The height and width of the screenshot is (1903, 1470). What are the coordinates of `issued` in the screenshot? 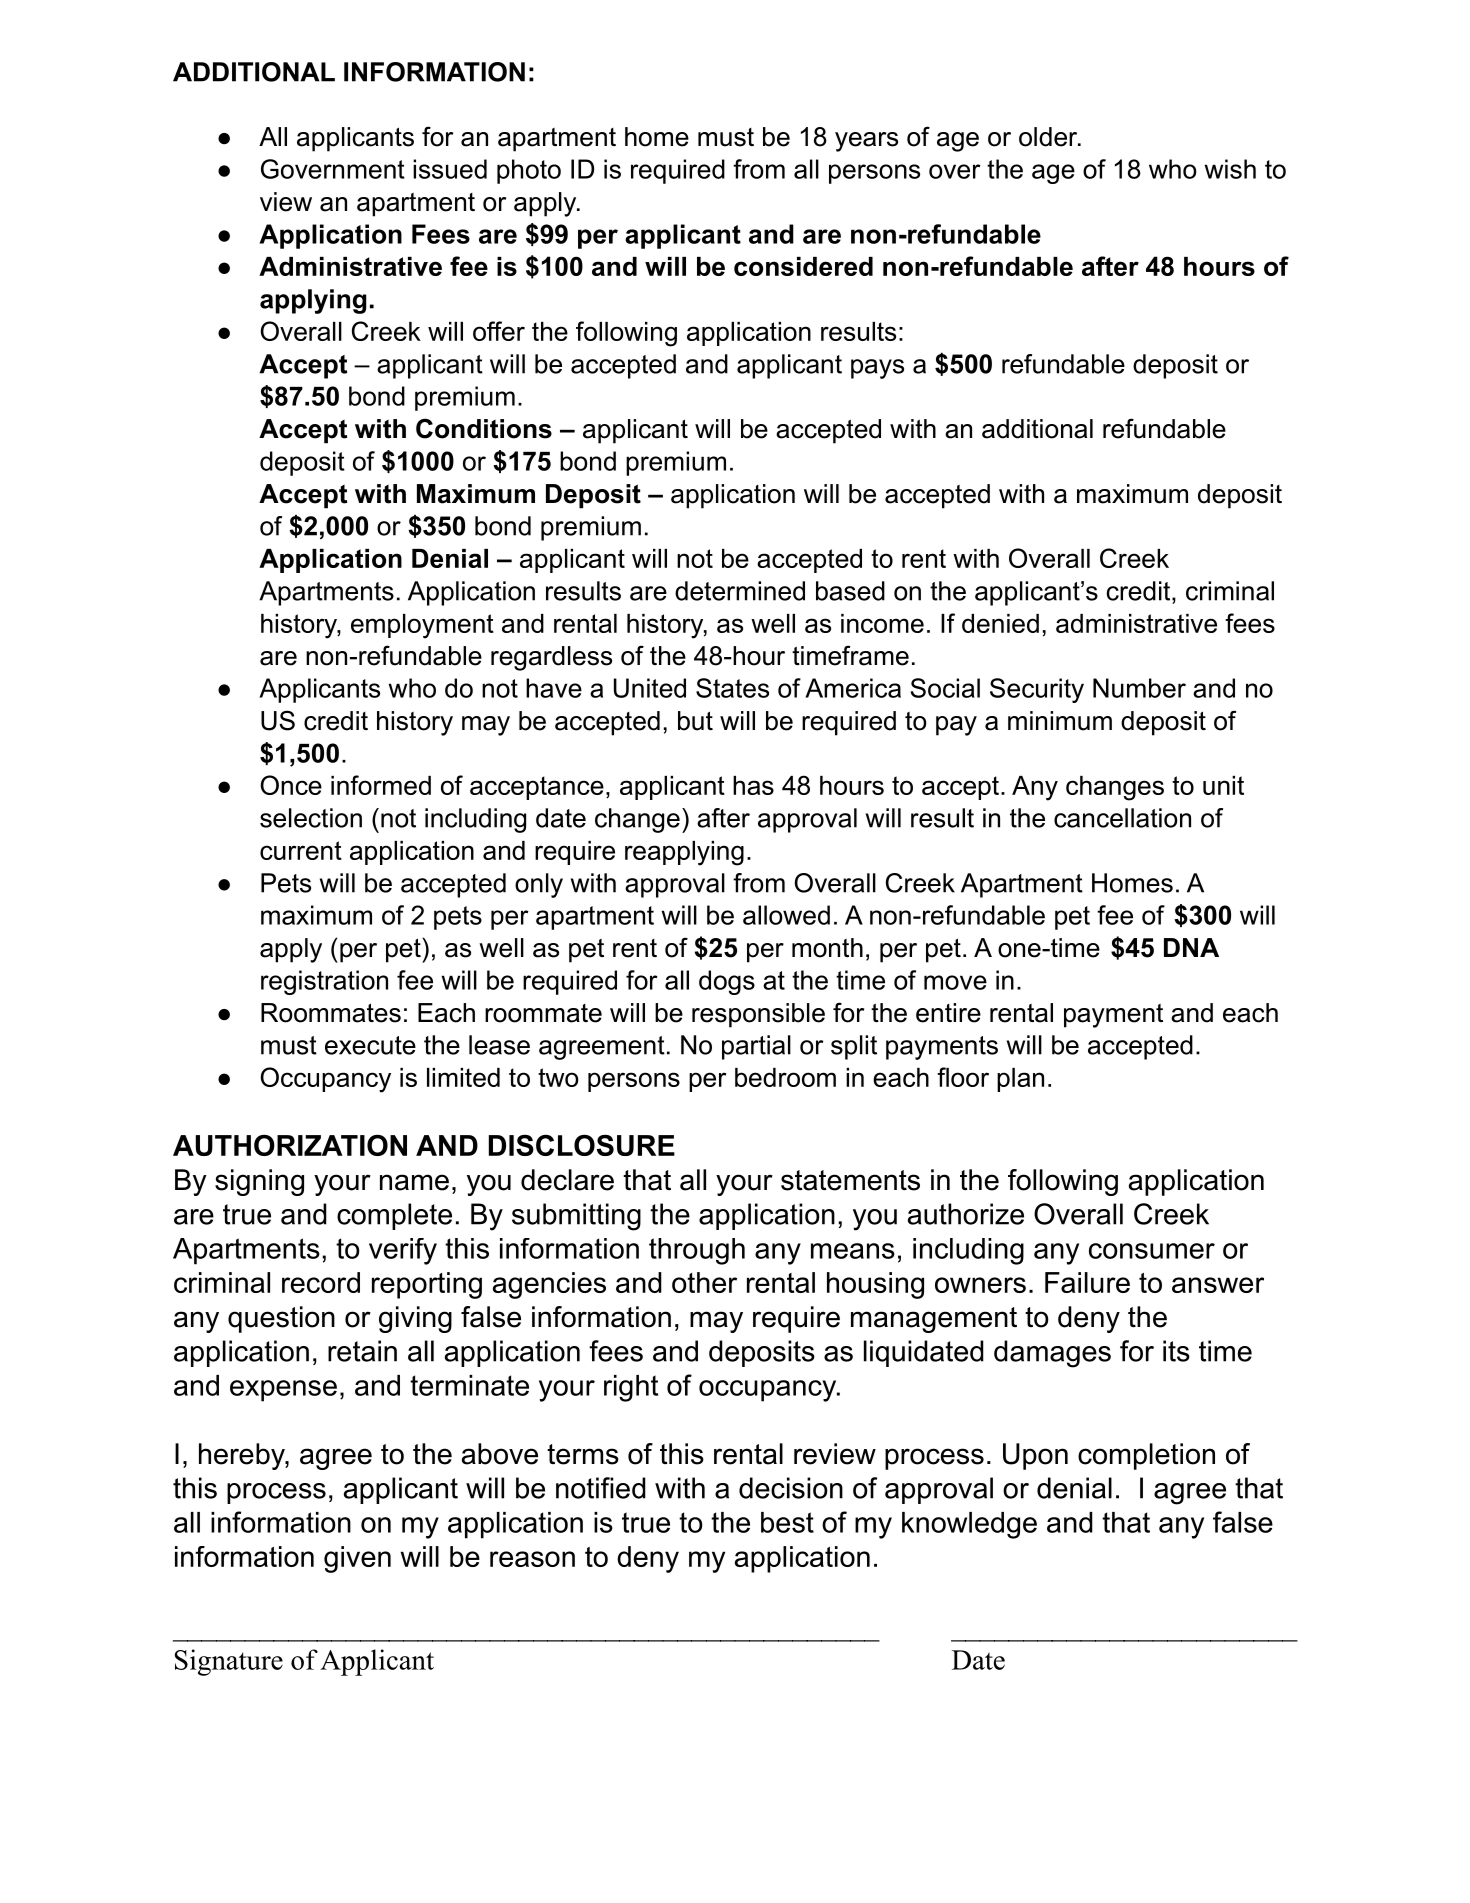 It's located at (450, 169).
